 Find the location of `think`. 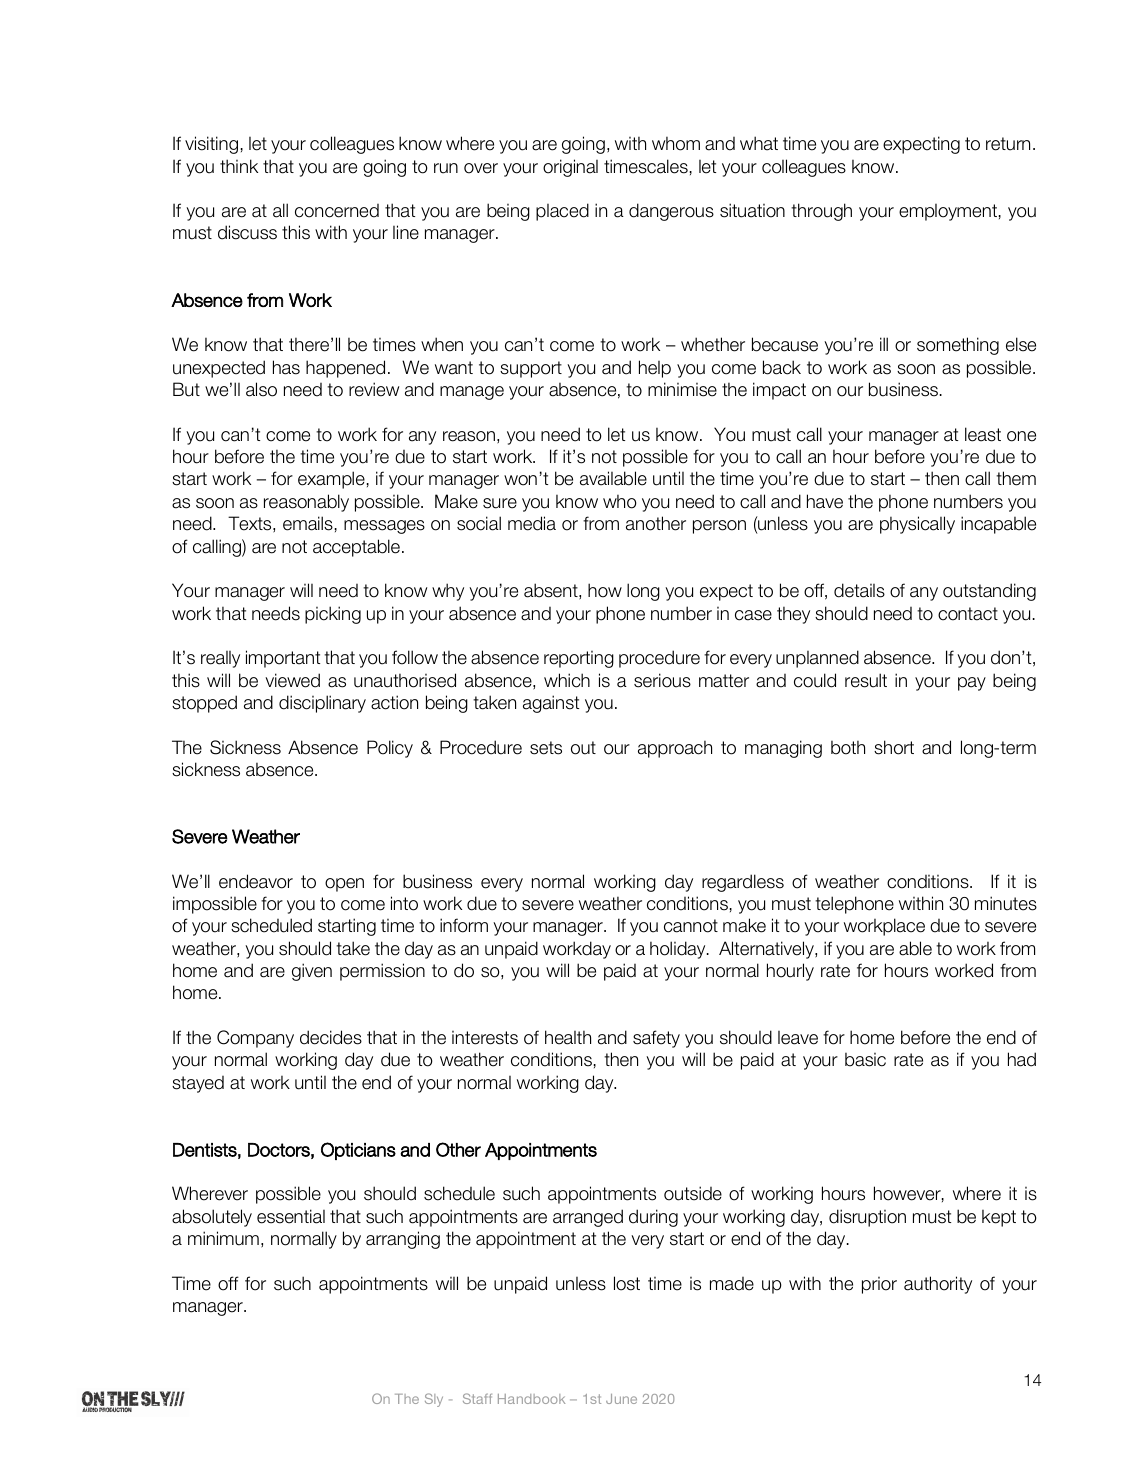

think is located at coordinates (239, 166).
